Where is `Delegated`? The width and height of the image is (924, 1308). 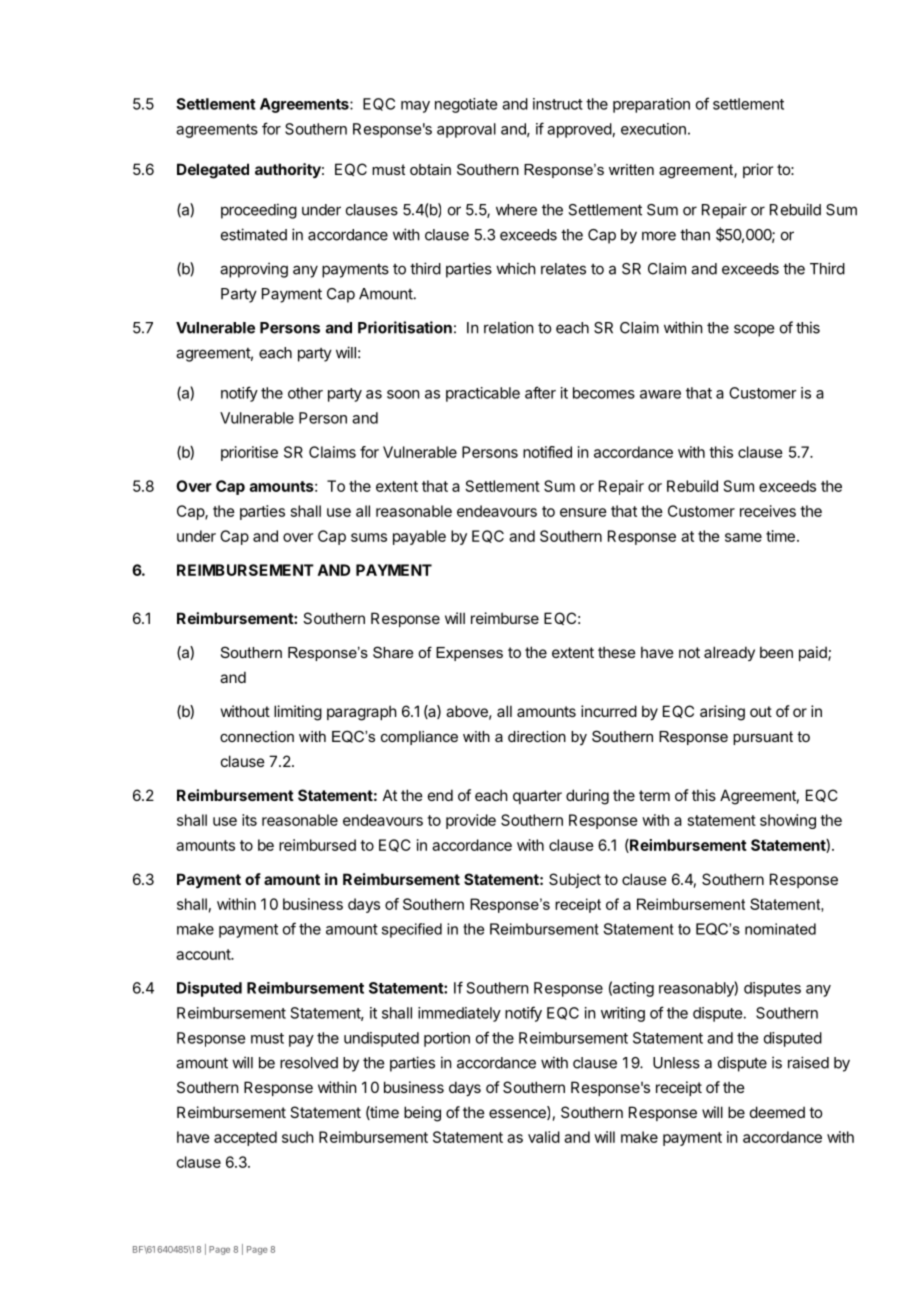 Delegated is located at coordinates (213, 171).
